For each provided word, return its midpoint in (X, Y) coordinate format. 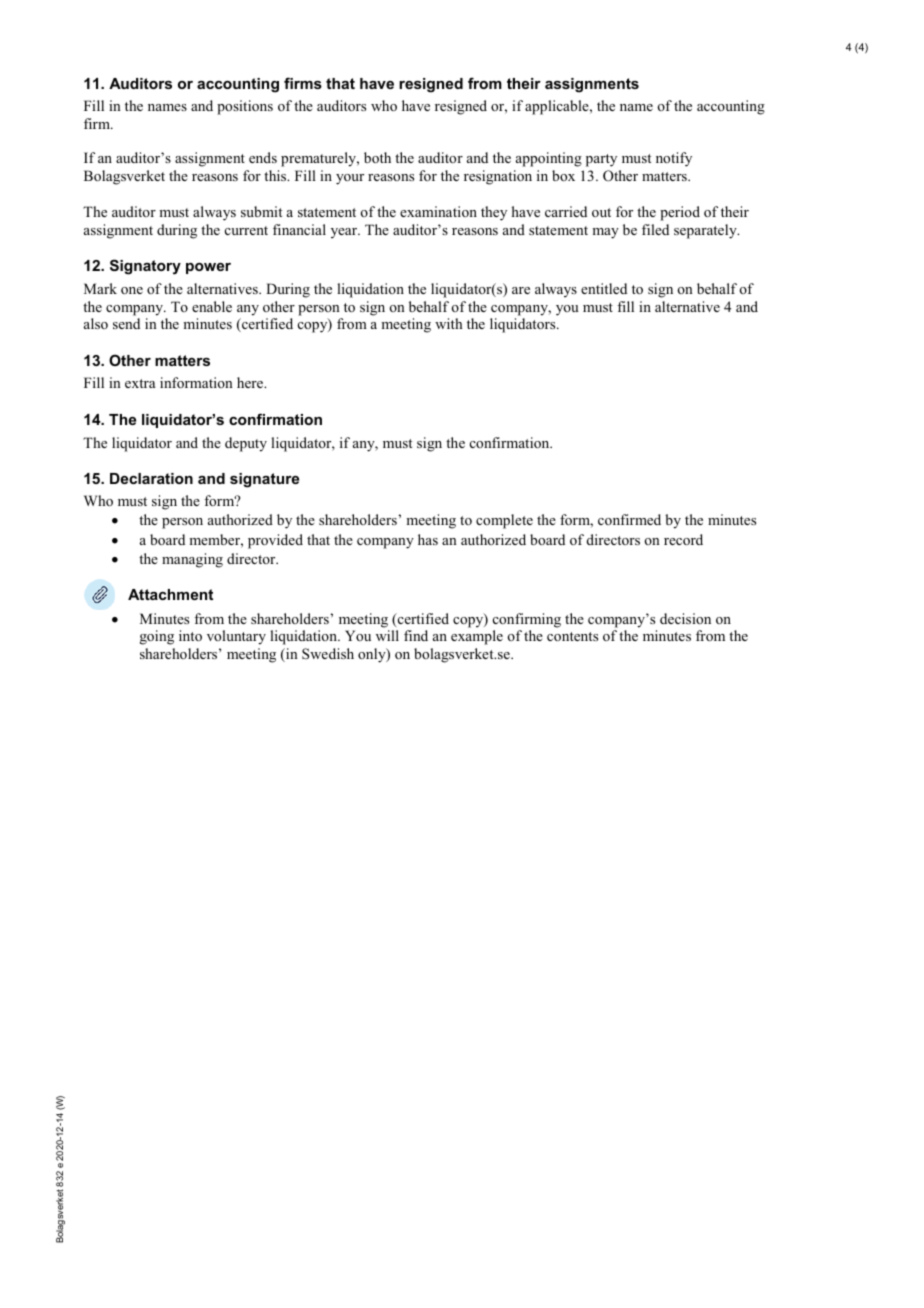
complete (504, 521)
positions (245, 107)
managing (192, 560)
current (246, 230)
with (449, 323)
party (601, 160)
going (157, 637)
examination (438, 211)
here (251, 382)
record (683, 539)
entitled (604, 288)
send (126, 323)
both (377, 157)
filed (655, 229)
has (428, 539)
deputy (246, 444)
